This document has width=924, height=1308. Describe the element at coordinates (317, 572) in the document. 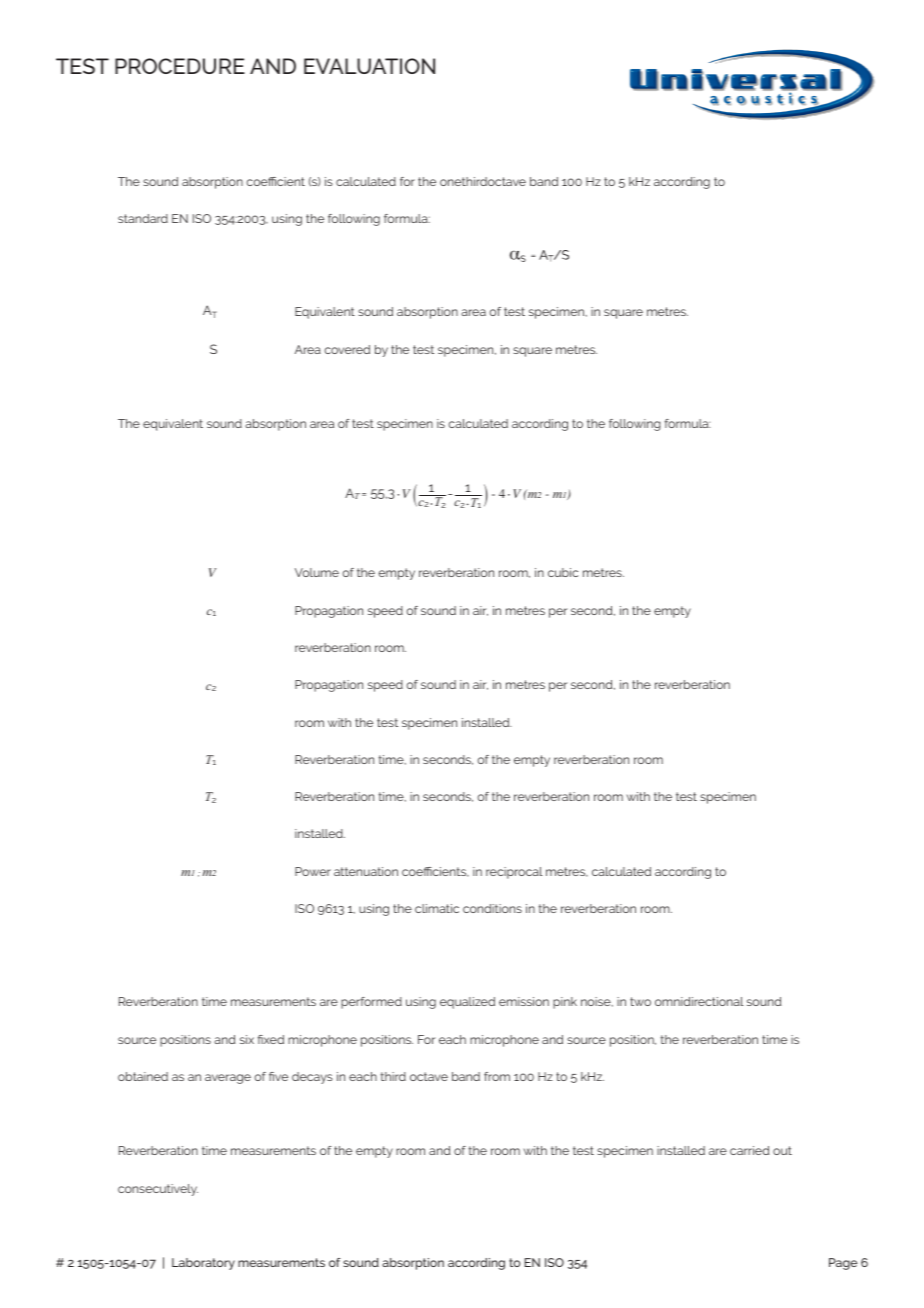

I see `Volume` at that location.
